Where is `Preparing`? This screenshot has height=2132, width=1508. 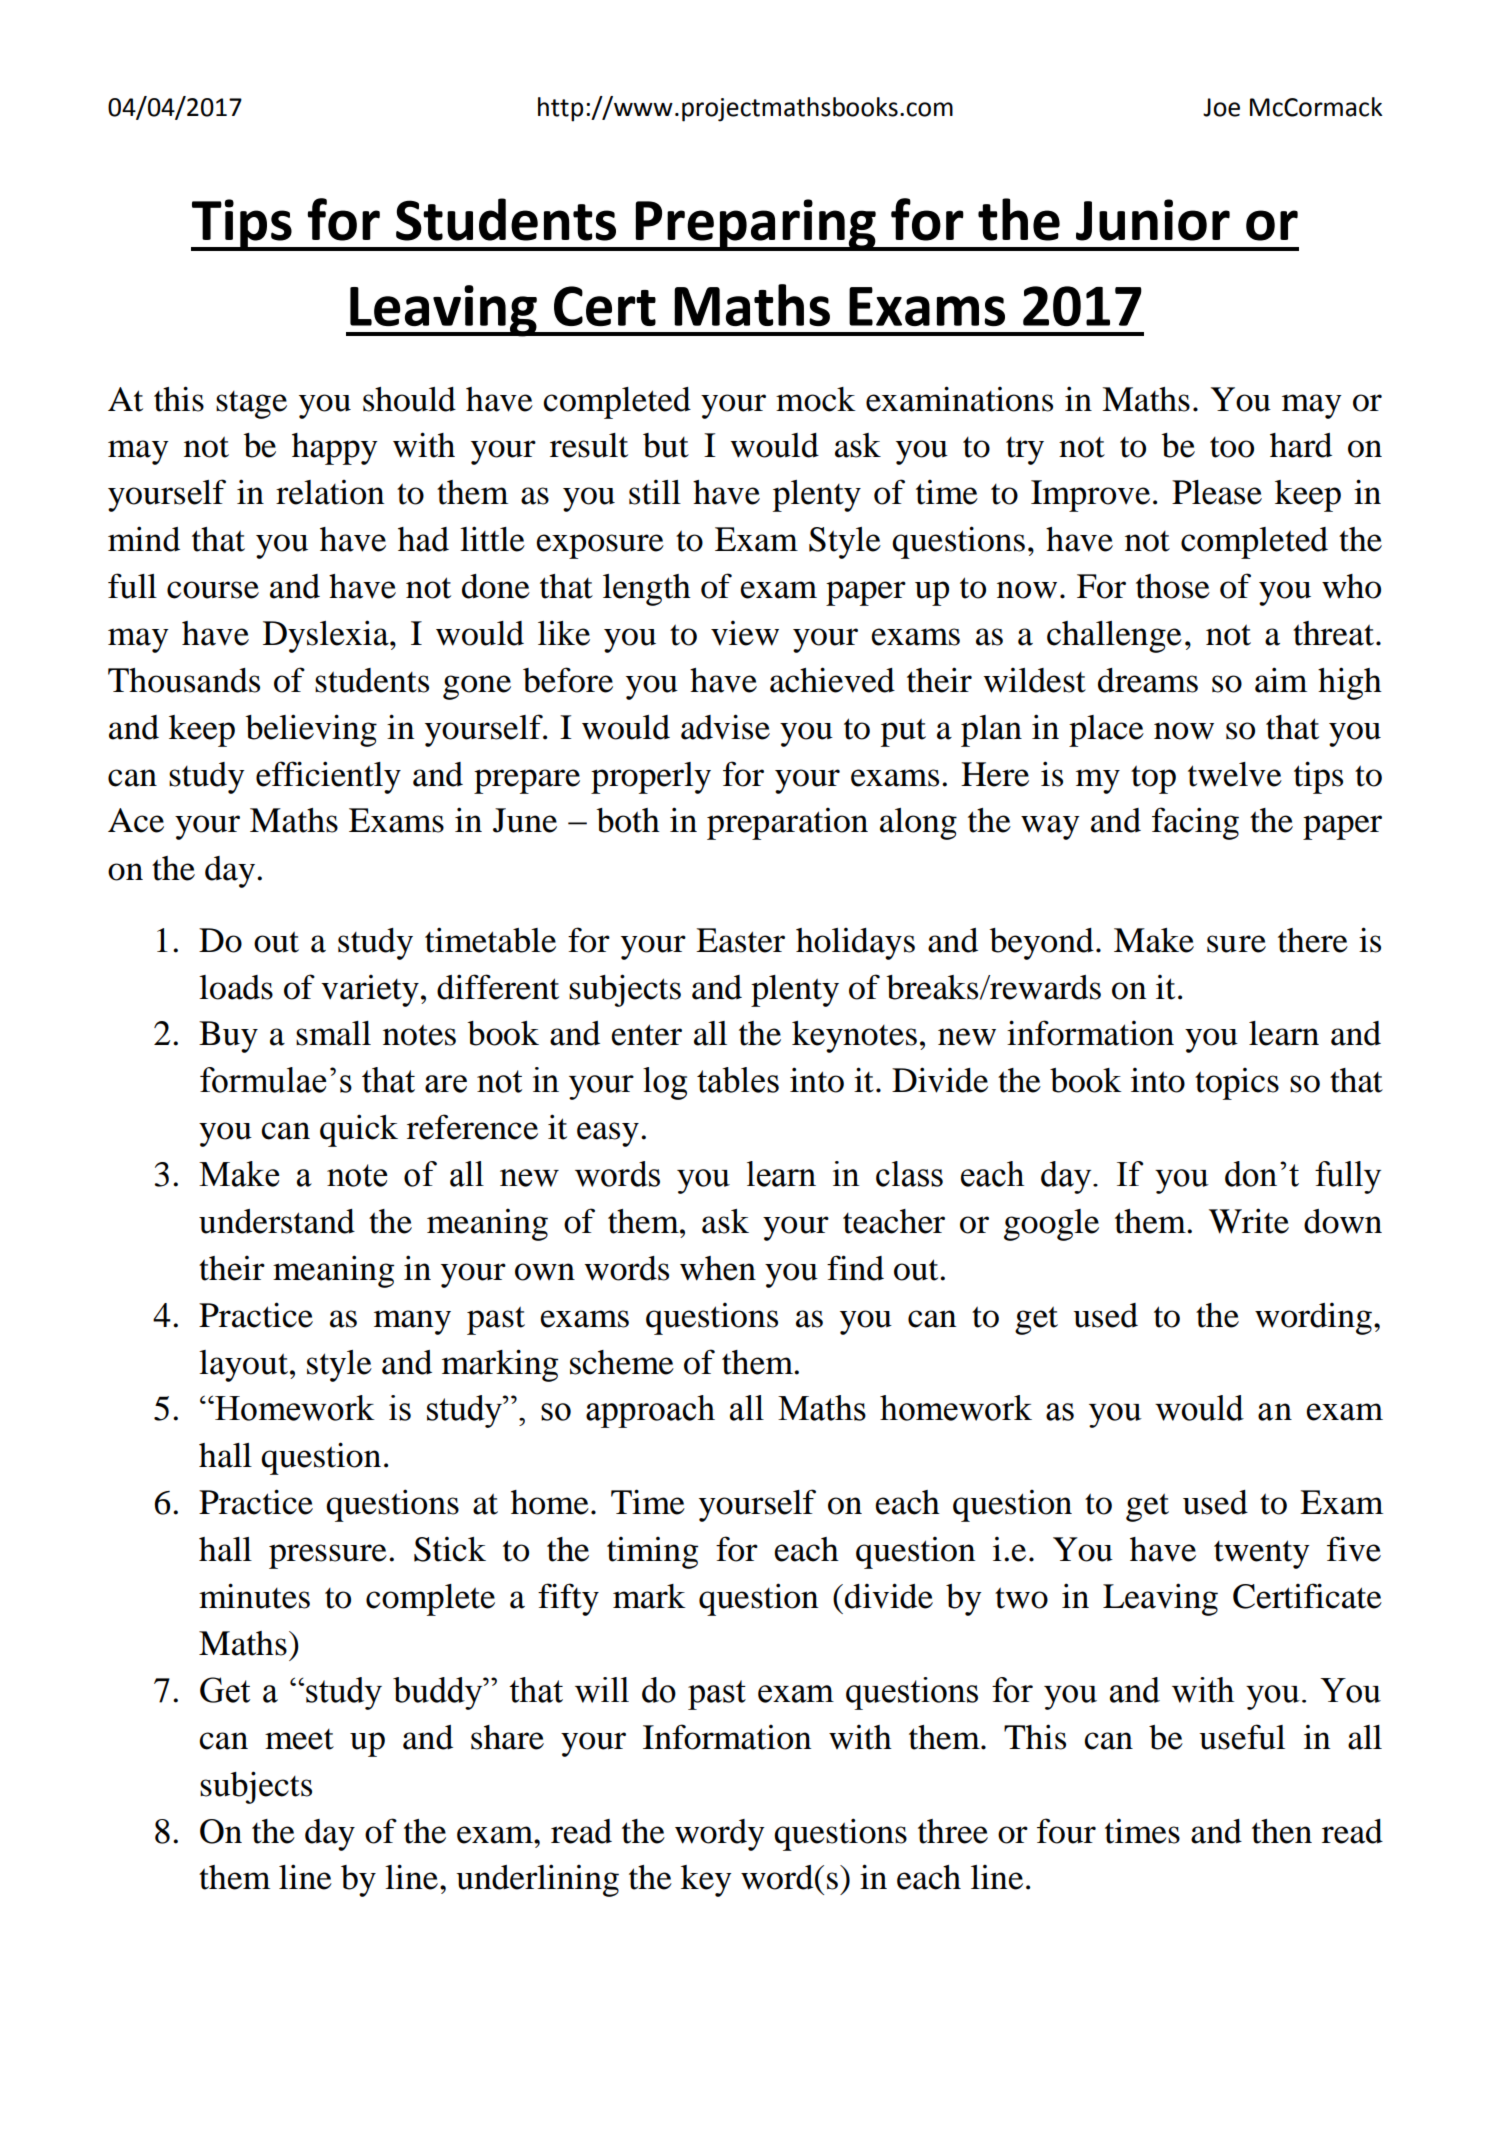 Preparing is located at coordinates (755, 225).
